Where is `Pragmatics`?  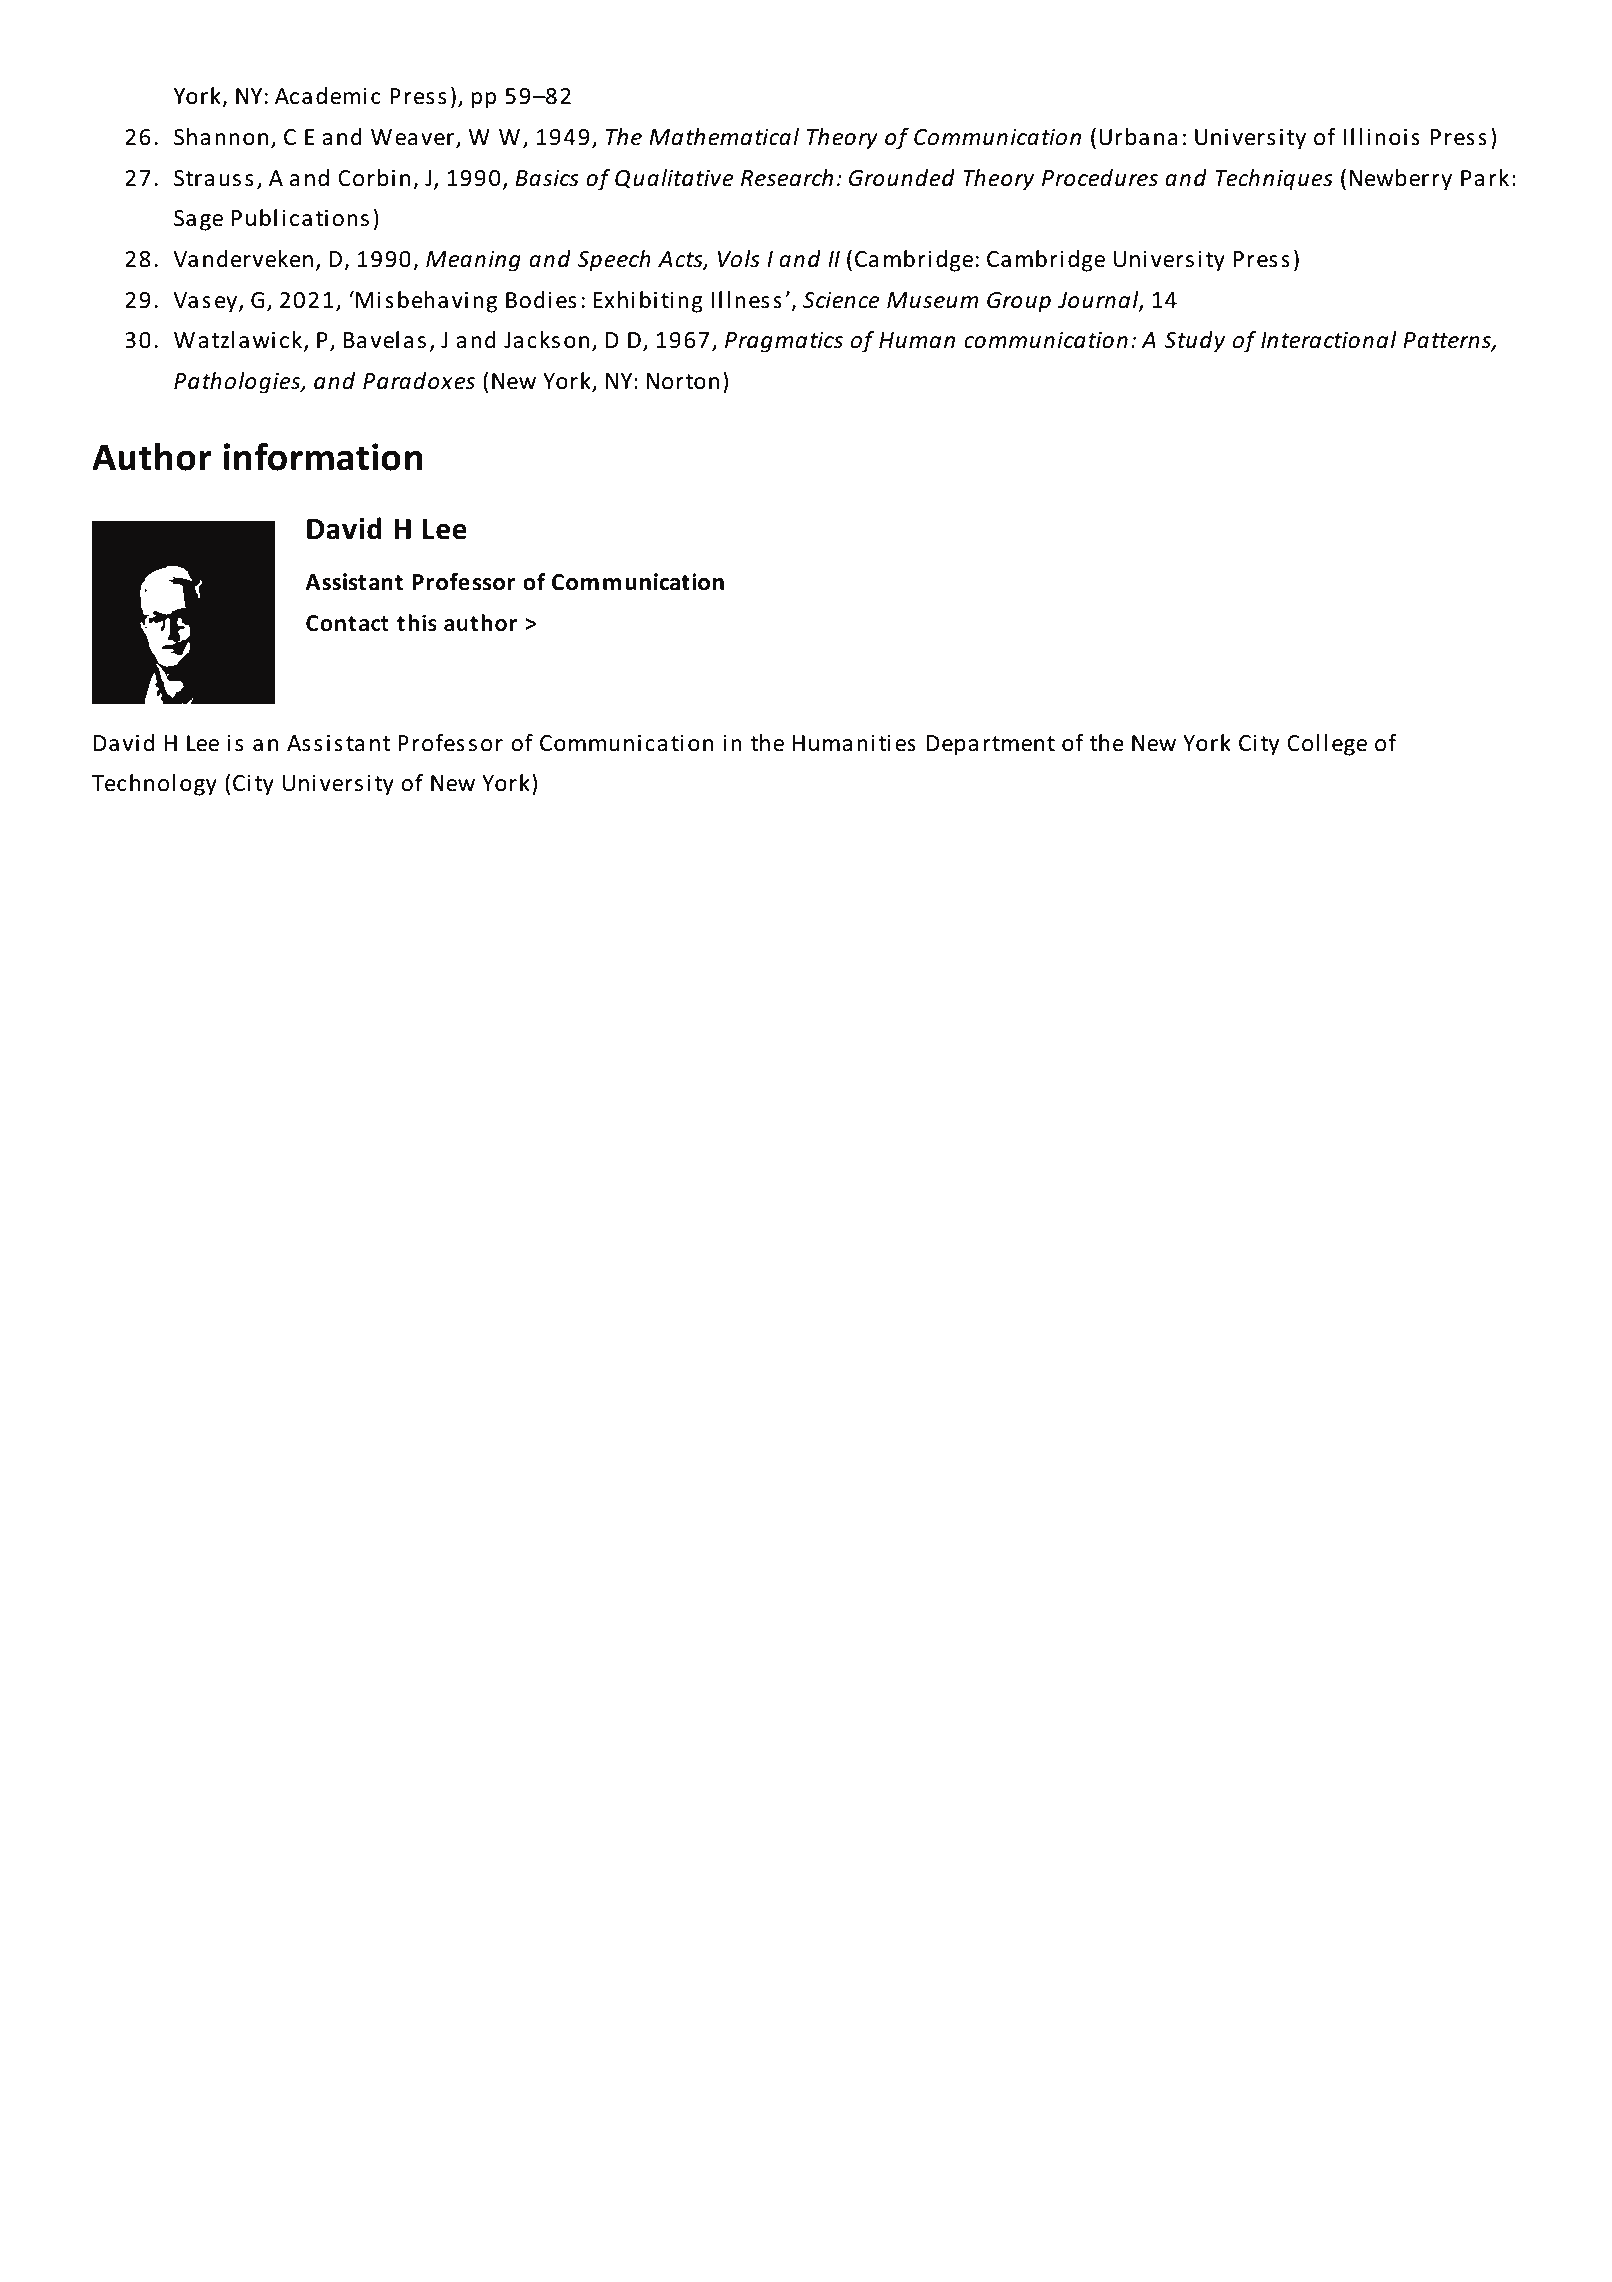
Pragmatics is located at coordinates (784, 342).
